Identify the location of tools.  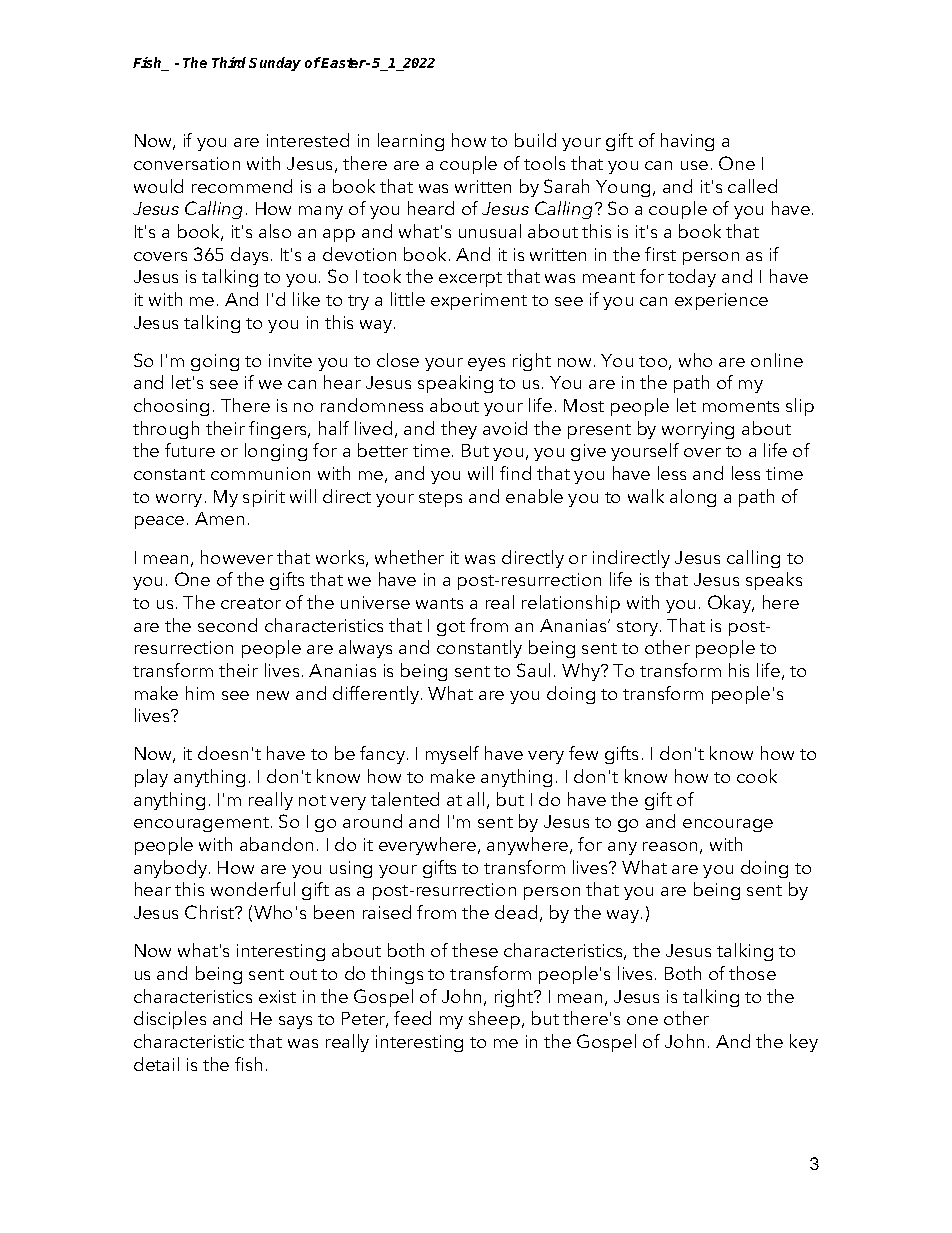
(544, 163).
